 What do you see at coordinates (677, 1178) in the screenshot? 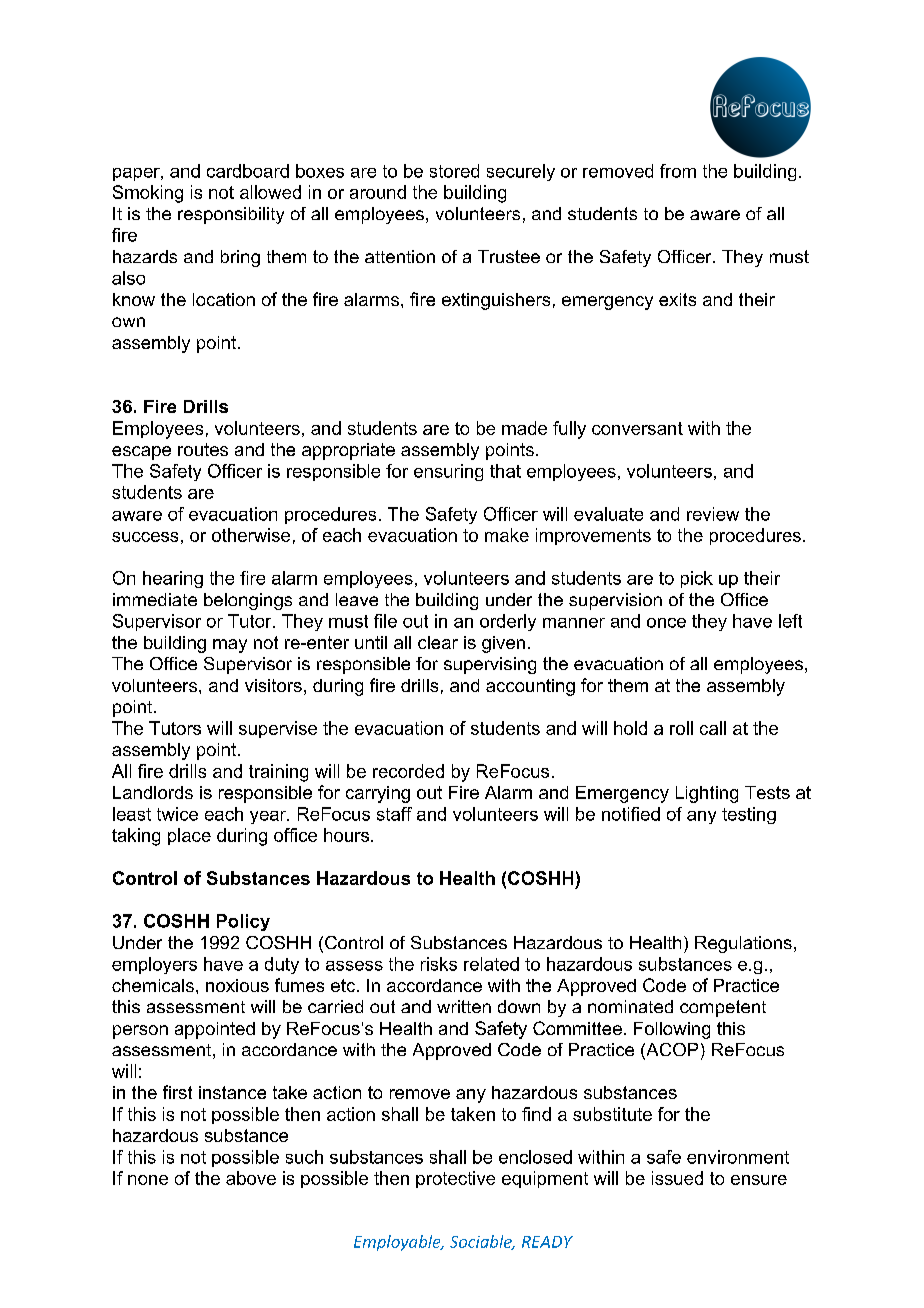
I see `issued` at bounding box center [677, 1178].
